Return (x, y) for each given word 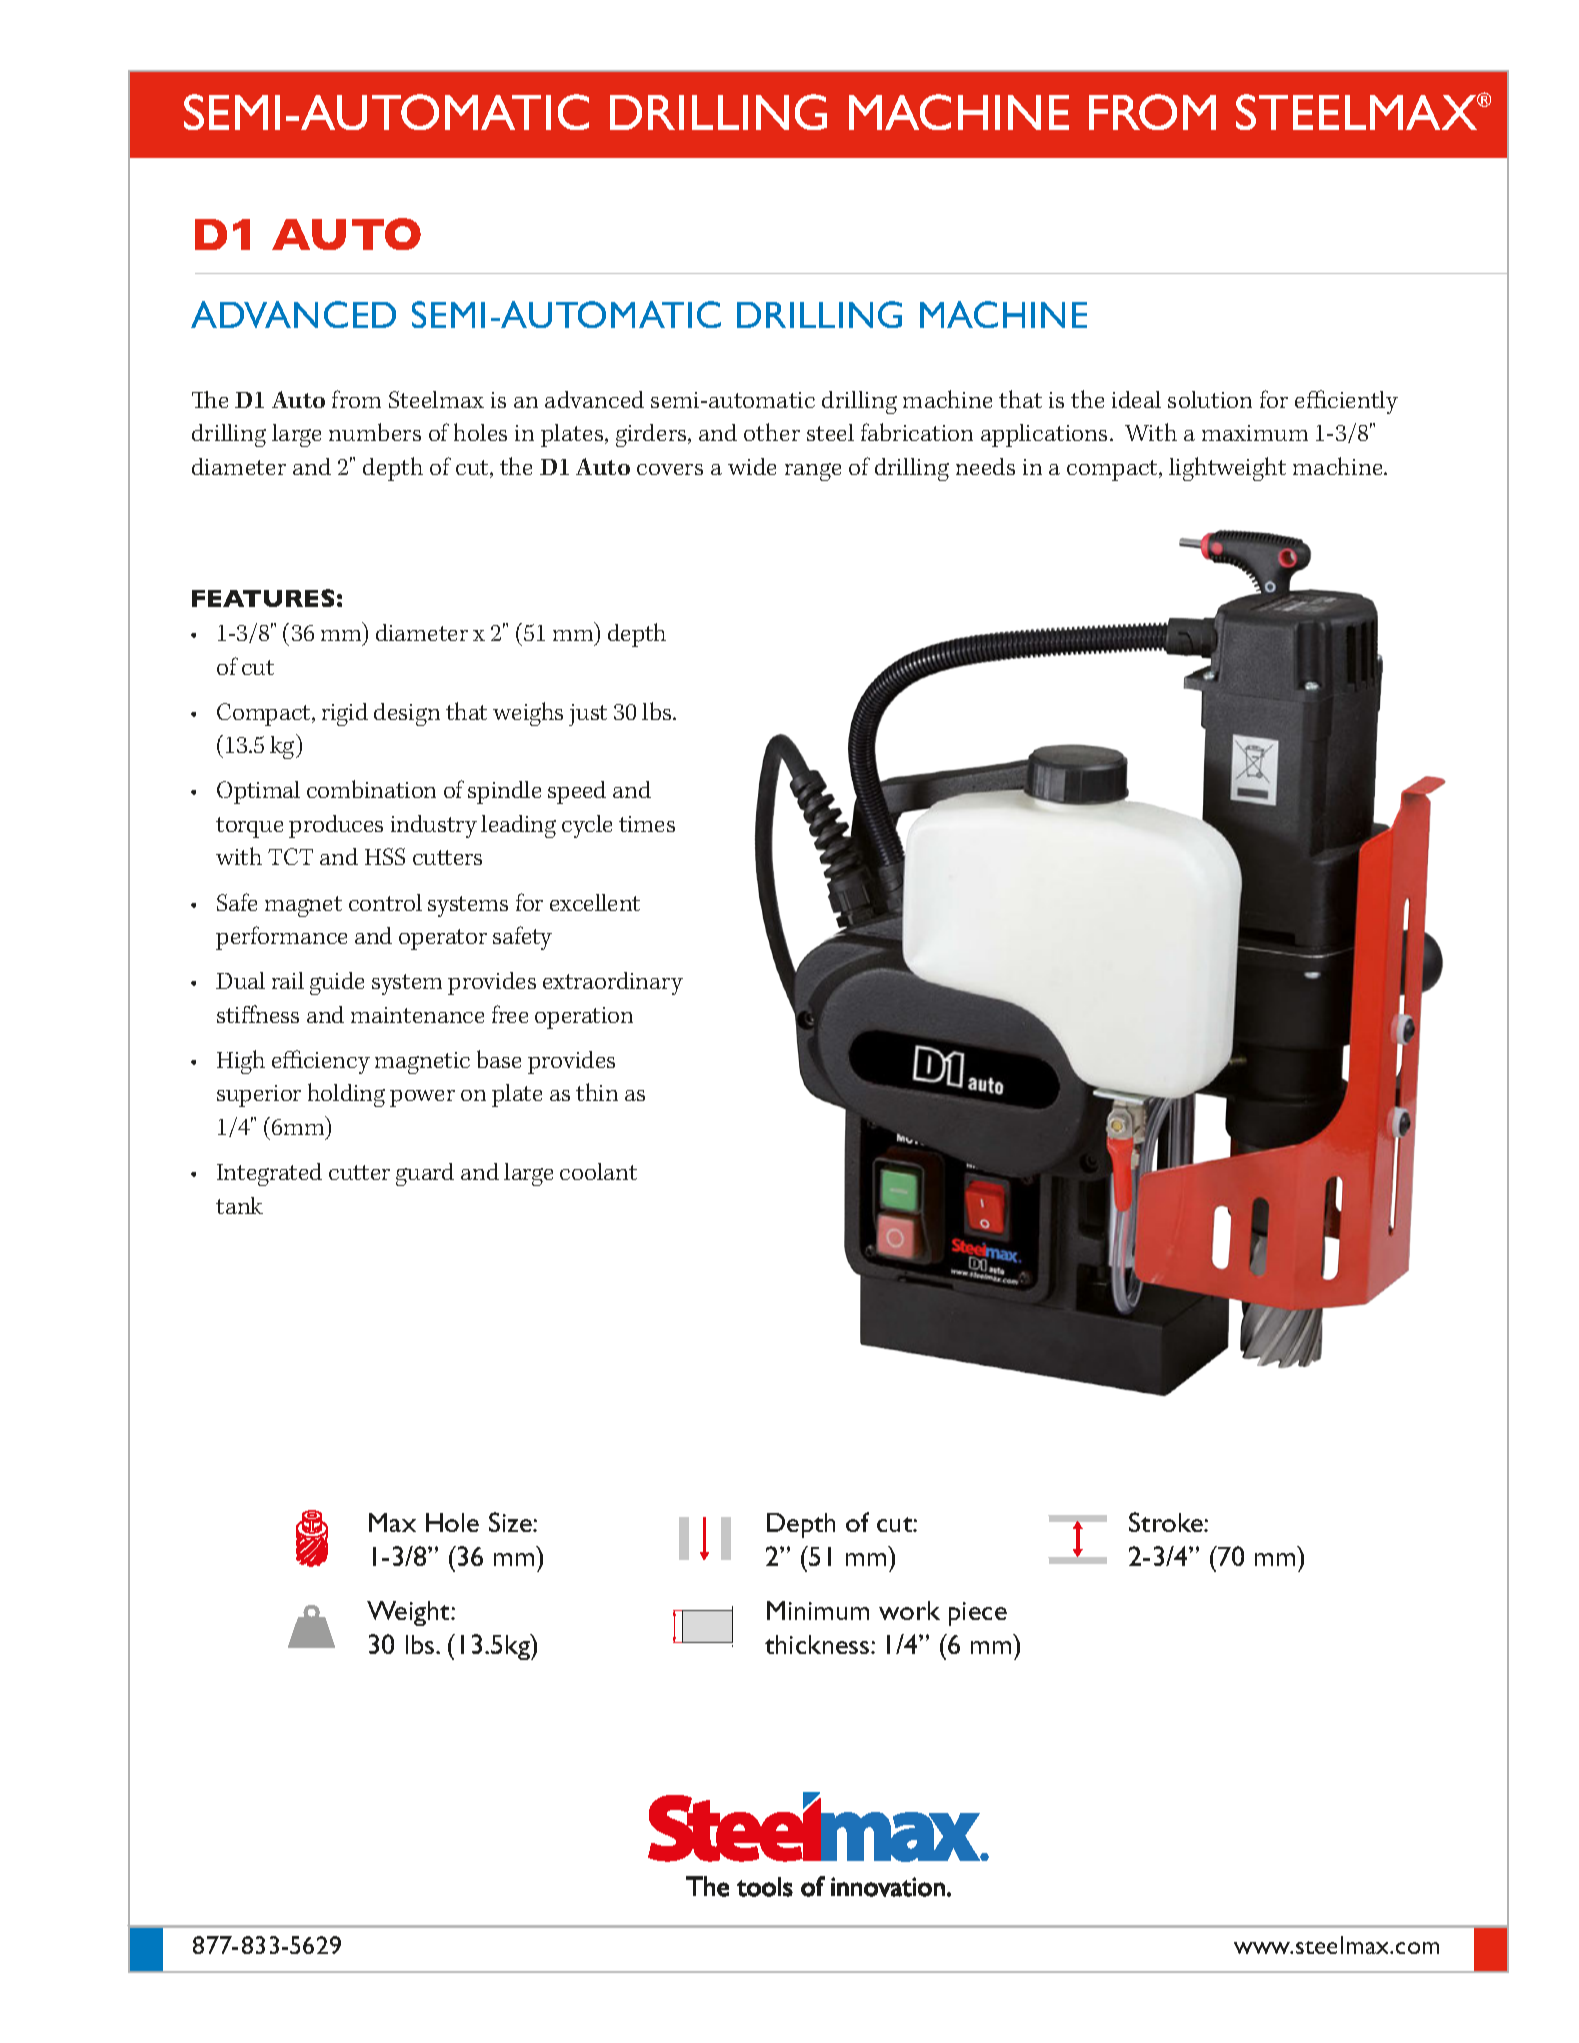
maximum (1255, 433)
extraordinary (613, 983)
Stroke (1167, 1522)
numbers (375, 432)
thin (597, 1092)
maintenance (417, 1015)
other (772, 432)
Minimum (818, 1610)
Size (511, 1522)
